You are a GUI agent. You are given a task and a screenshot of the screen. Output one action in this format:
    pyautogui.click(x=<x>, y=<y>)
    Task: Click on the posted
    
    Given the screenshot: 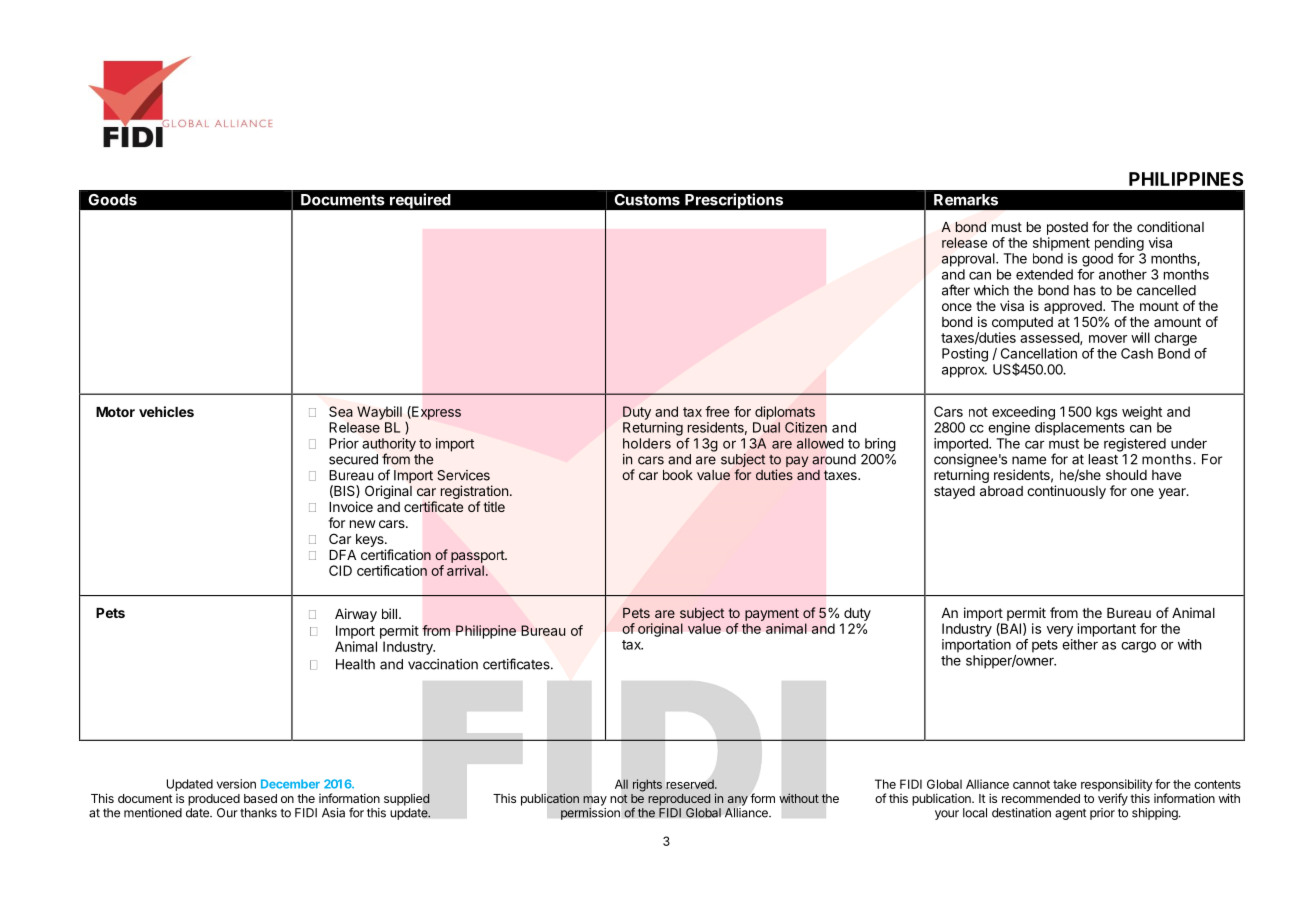 What is the action you would take?
    pyautogui.click(x=1067, y=228)
